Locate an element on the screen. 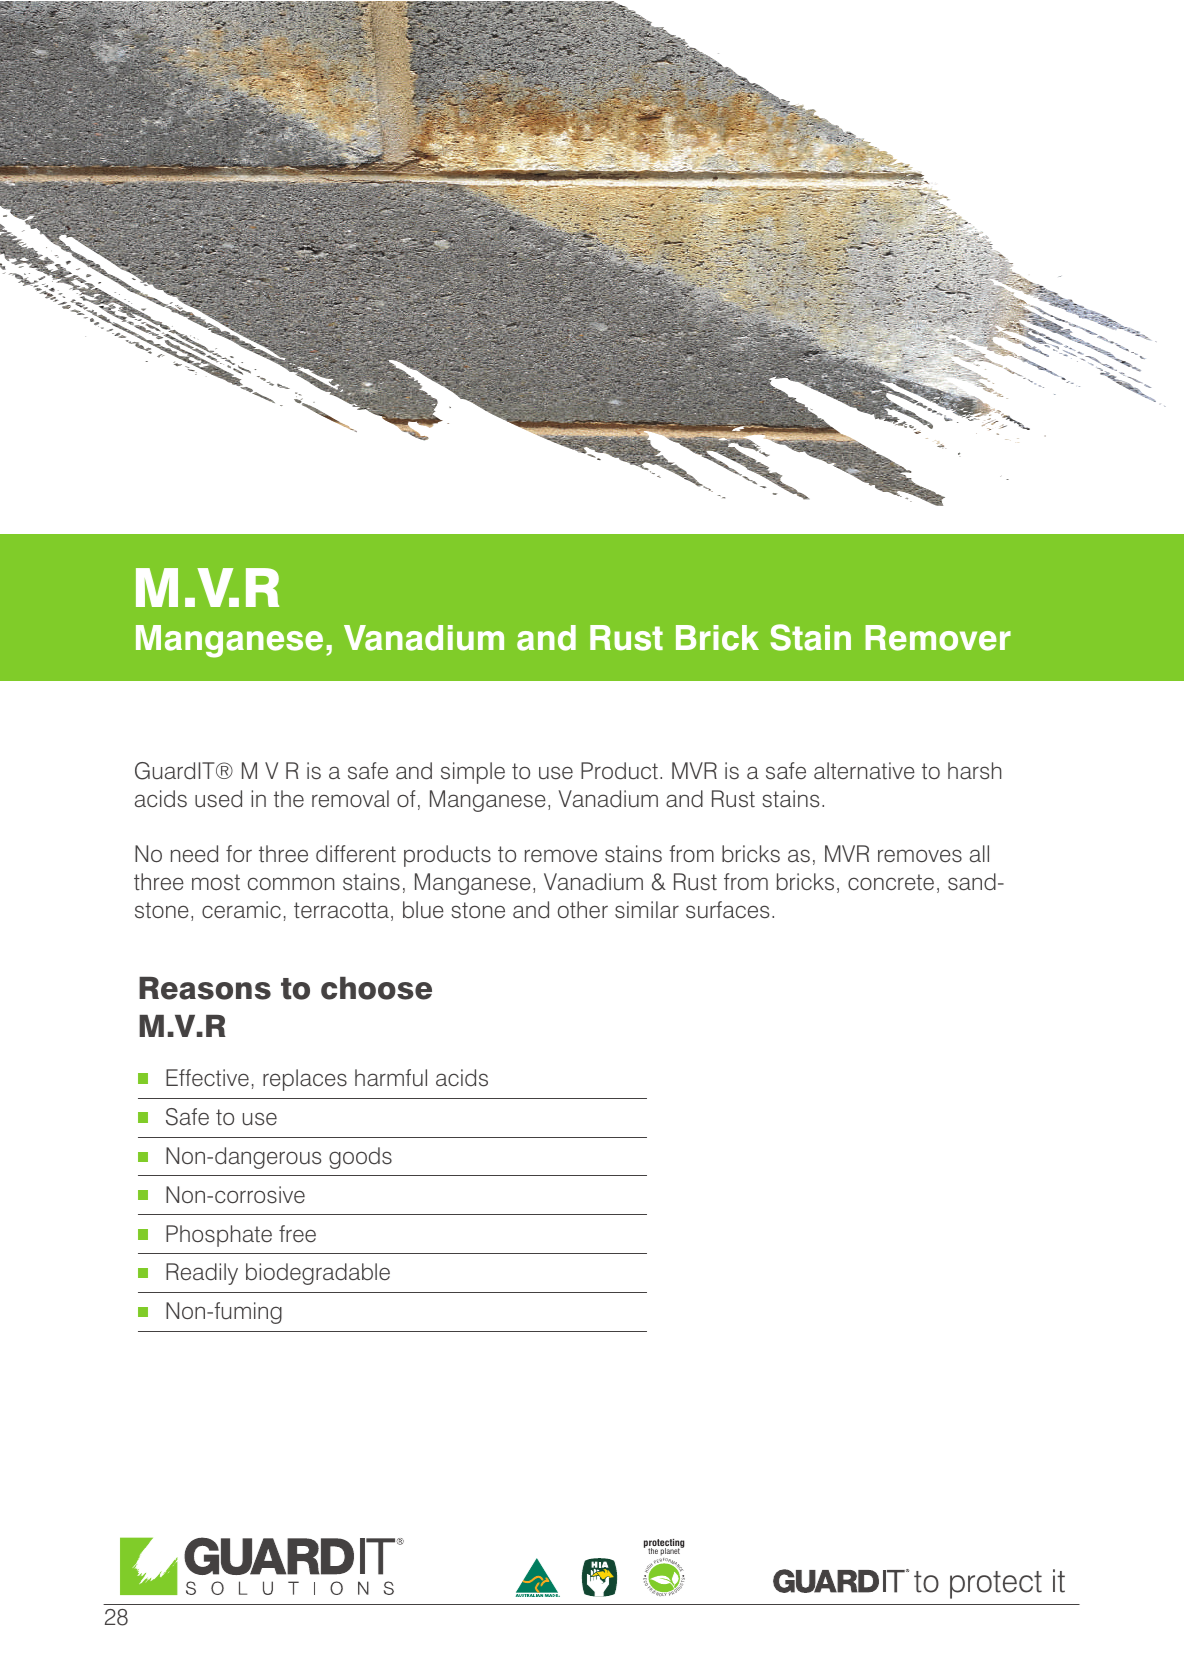  biodegradable is located at coordinates (318, 1274).
